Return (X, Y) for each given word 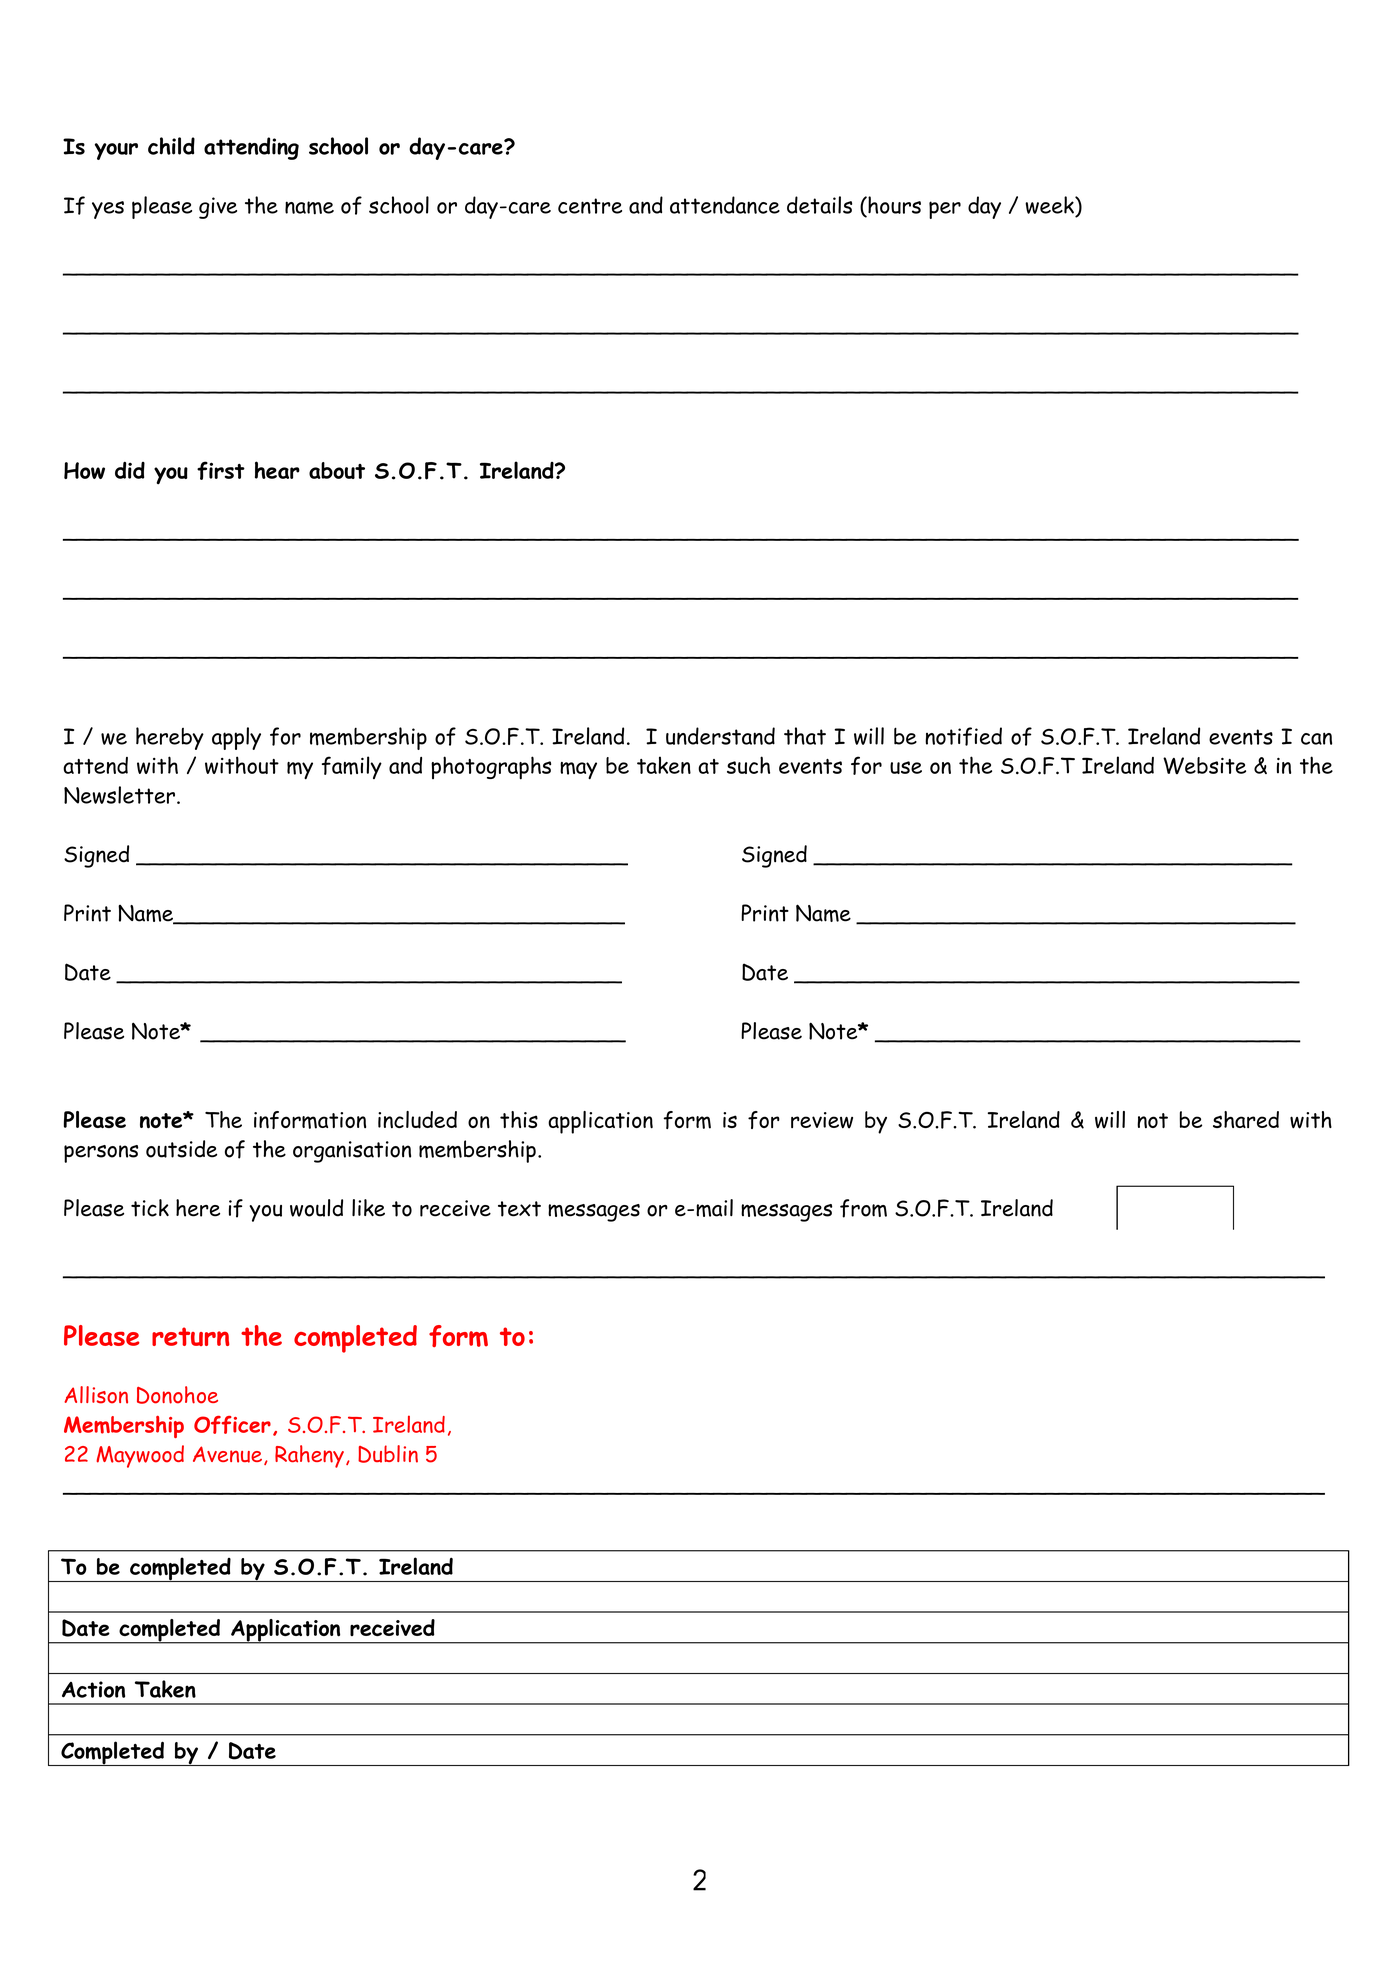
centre (590, 206)
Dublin (388, 1454)
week (1050, 205)
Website (1204, 765)
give (218, 208)
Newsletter (121, 795)
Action (93, 1689)
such (748, 765)
